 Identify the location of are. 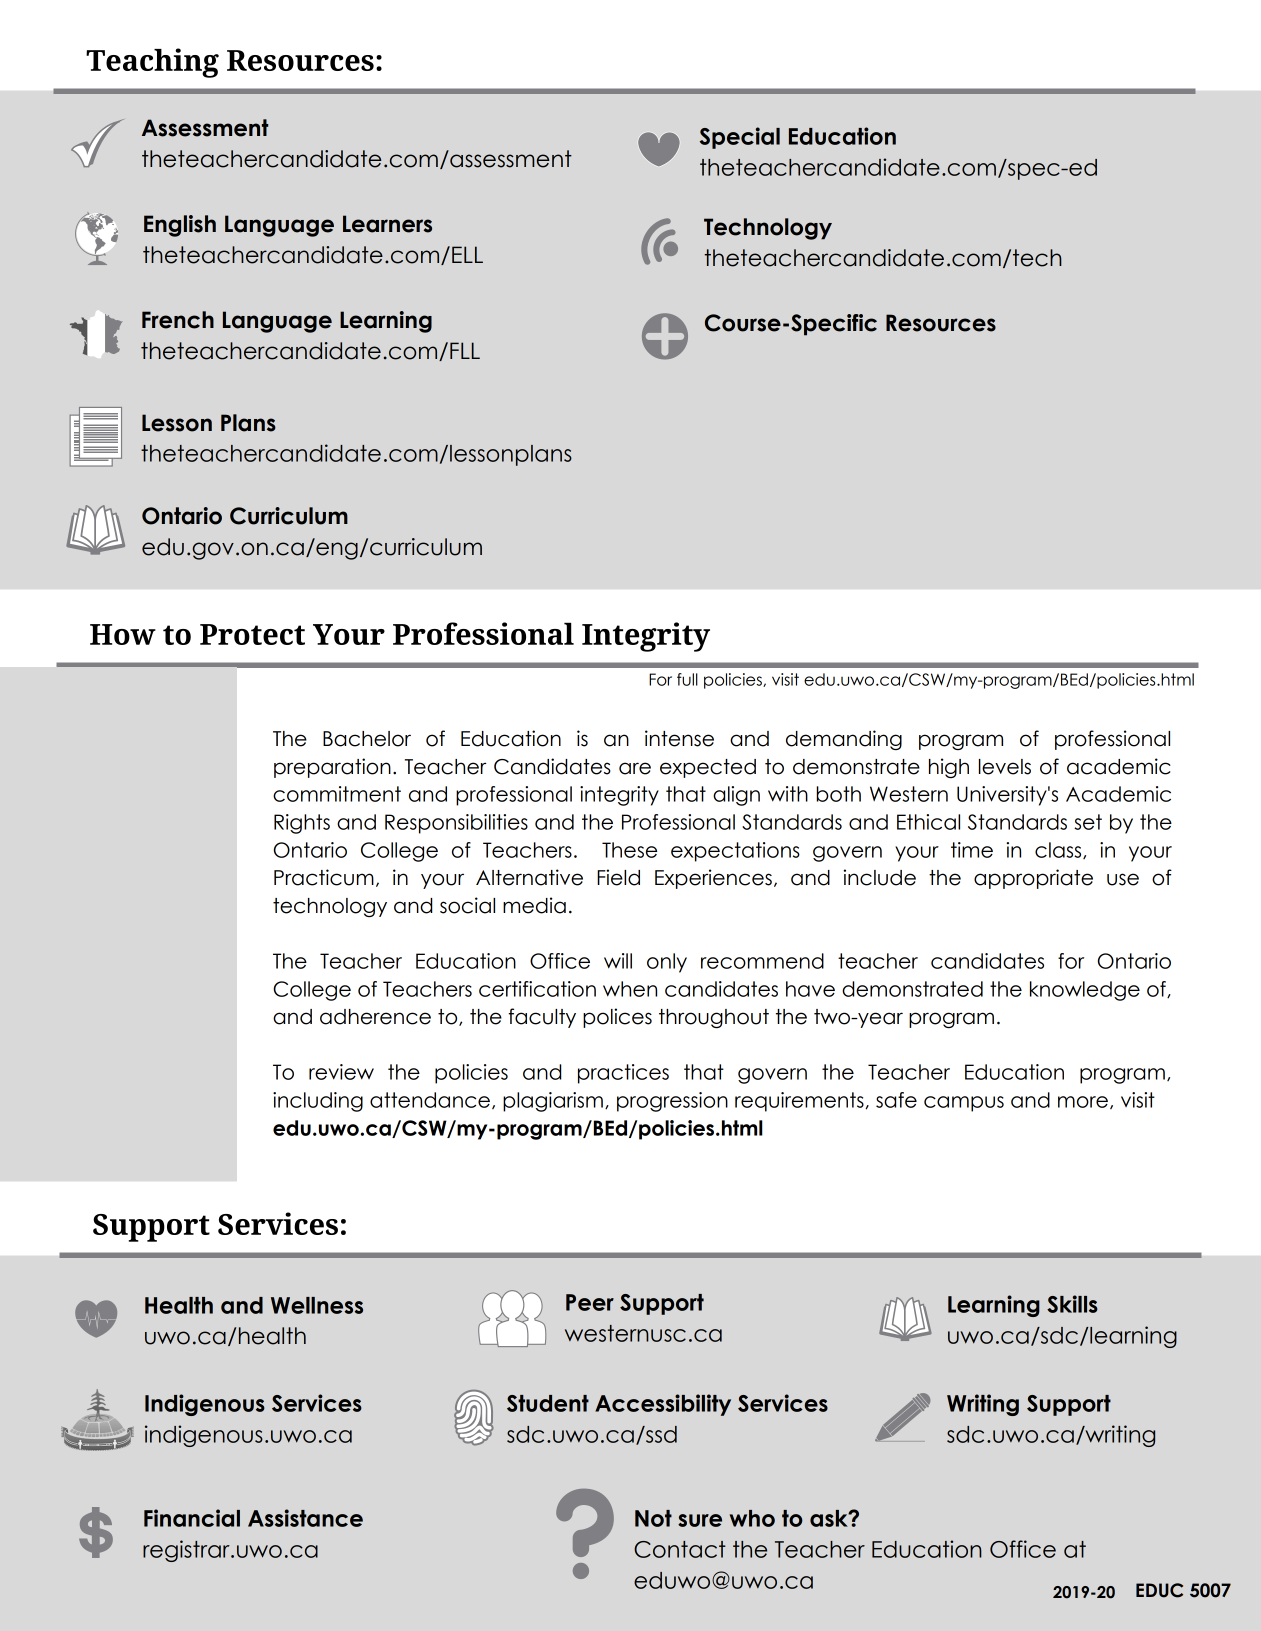
(635, 768).
